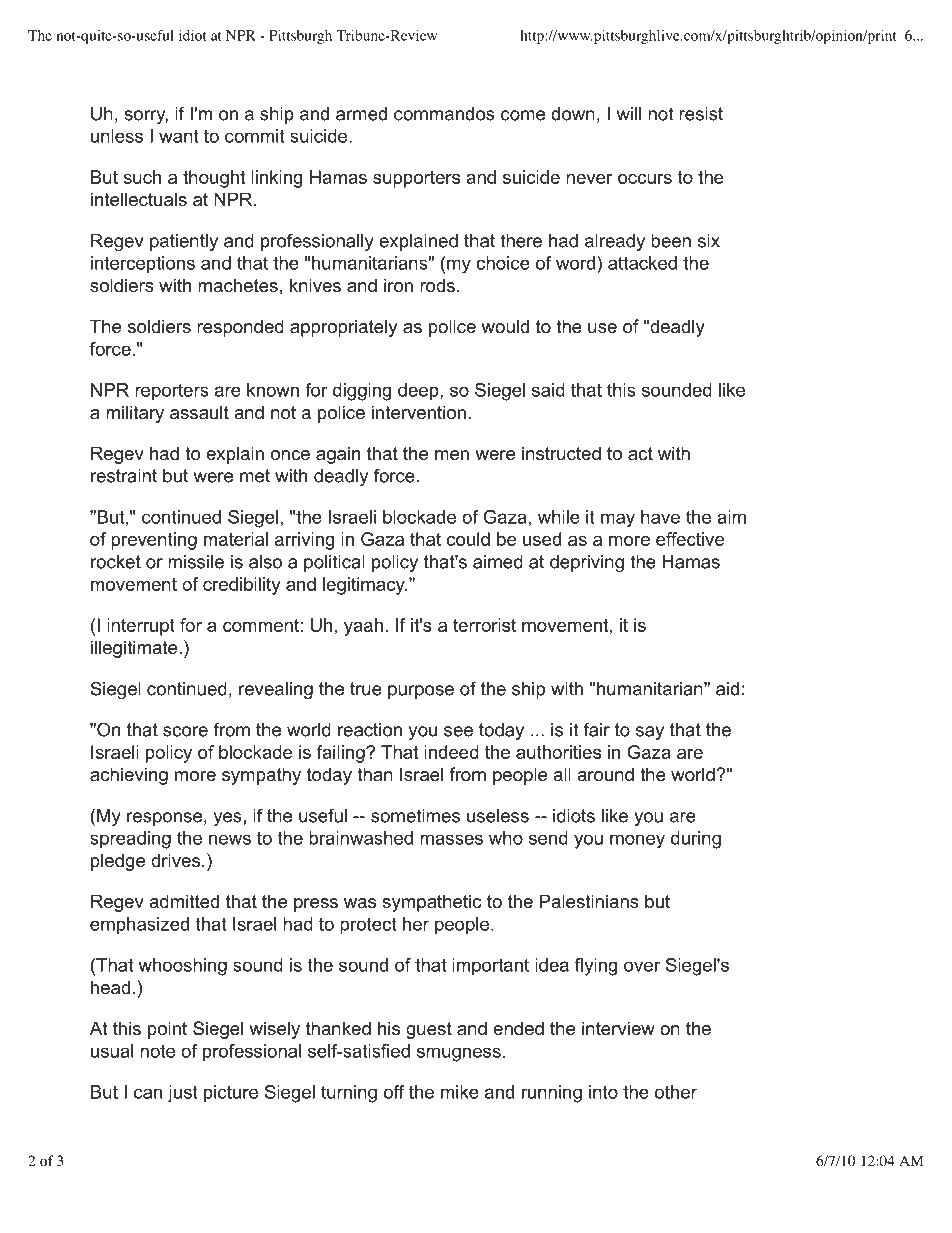  I want to click on supporters, so click(416, 179).
